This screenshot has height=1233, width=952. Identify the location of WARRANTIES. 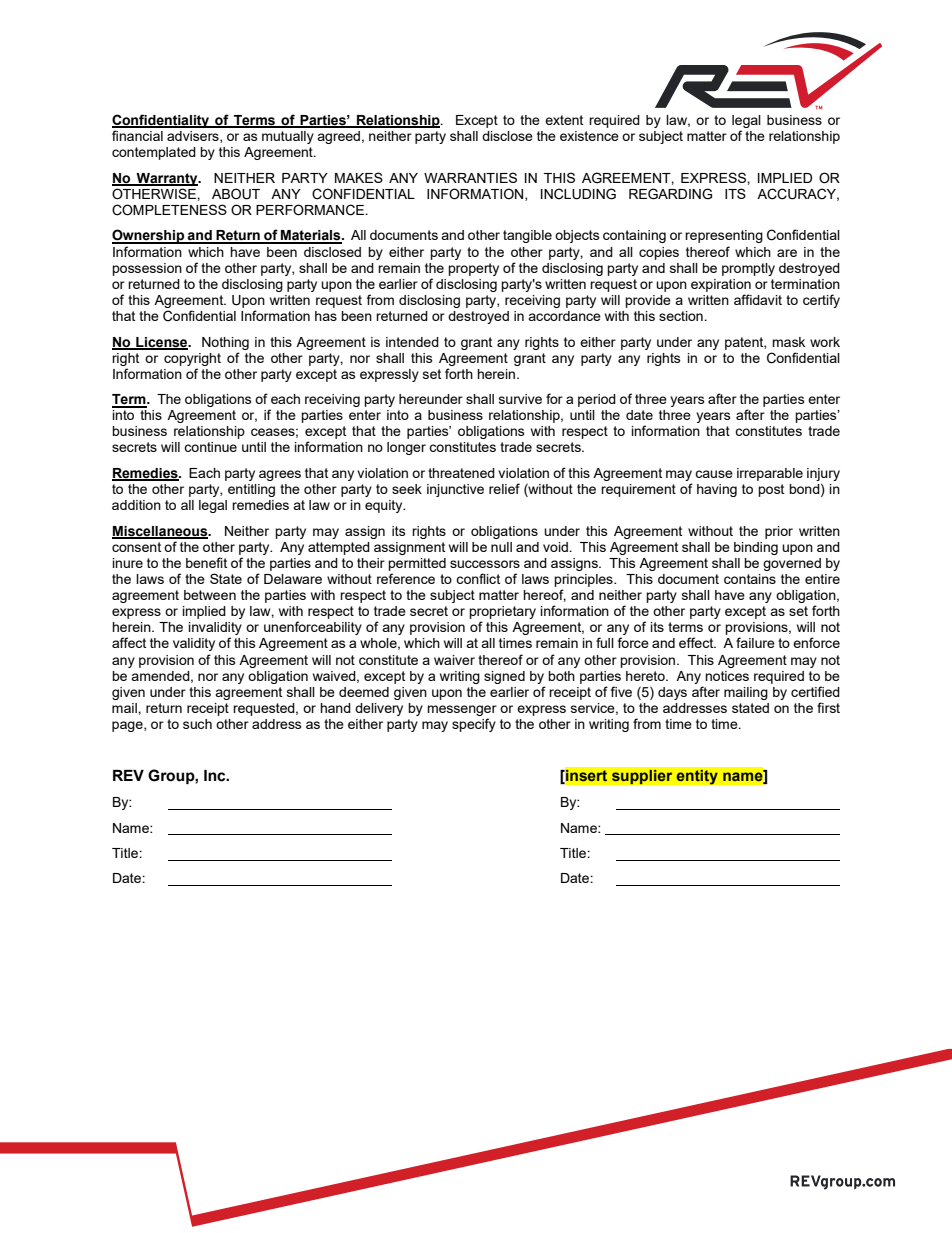
(470, 177).
